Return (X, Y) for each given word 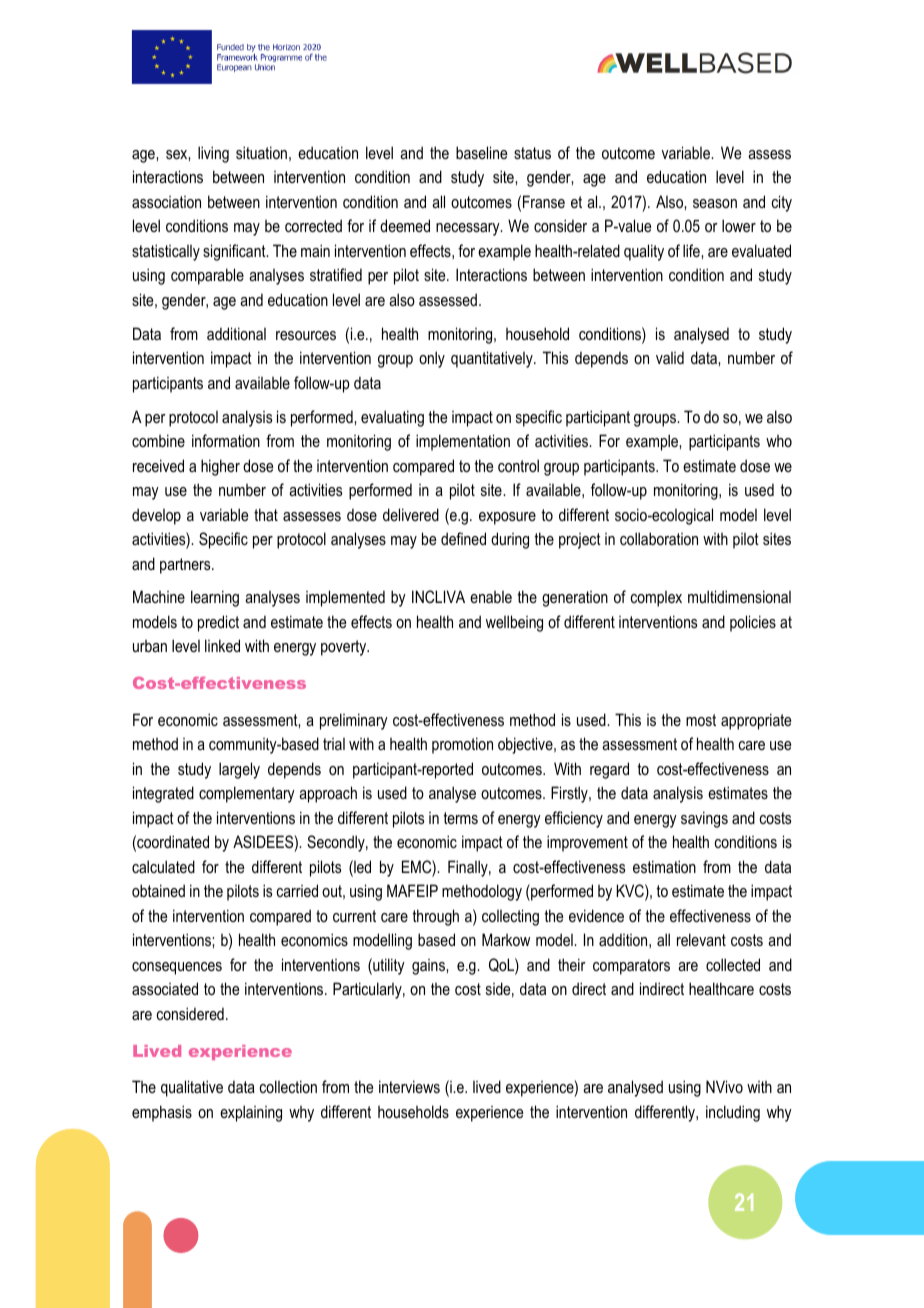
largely (239, 770)
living (213, 154)
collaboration (659, 538)
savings (704, 819)
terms (460, 818)
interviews (409, 1086)
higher (220, 467)
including (733, 1113)
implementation (463, 442)
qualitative (192, 1088)
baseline (481, 152)
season (715, 203)
